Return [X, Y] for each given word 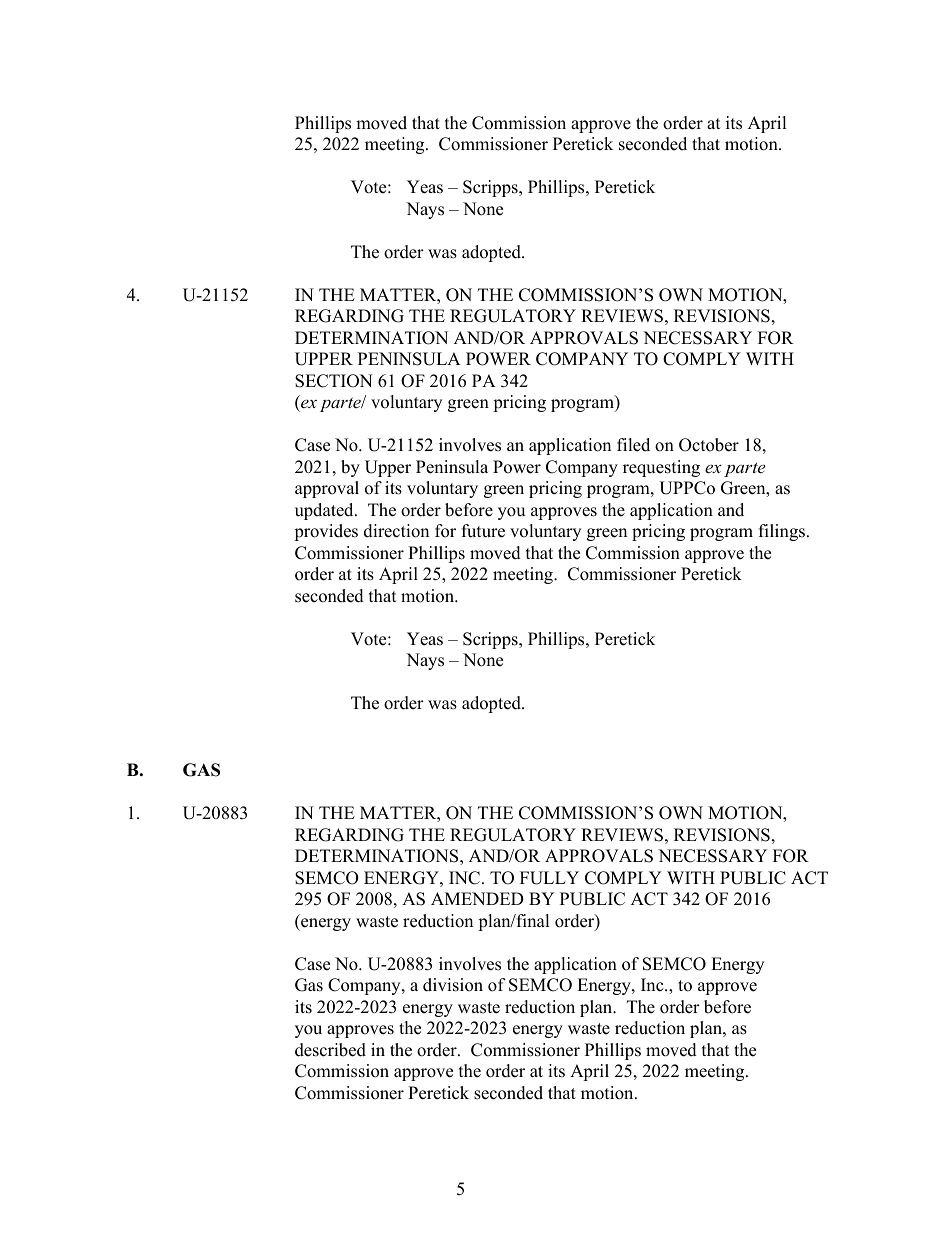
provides [326, 532]
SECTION [334, 381]
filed [633, 445]
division [453, 985]
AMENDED [477, 898]
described [330, 1050]
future [483, 531]
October [709, 445]
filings [782, 532]
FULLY [549, 878]
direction [396, 531]
